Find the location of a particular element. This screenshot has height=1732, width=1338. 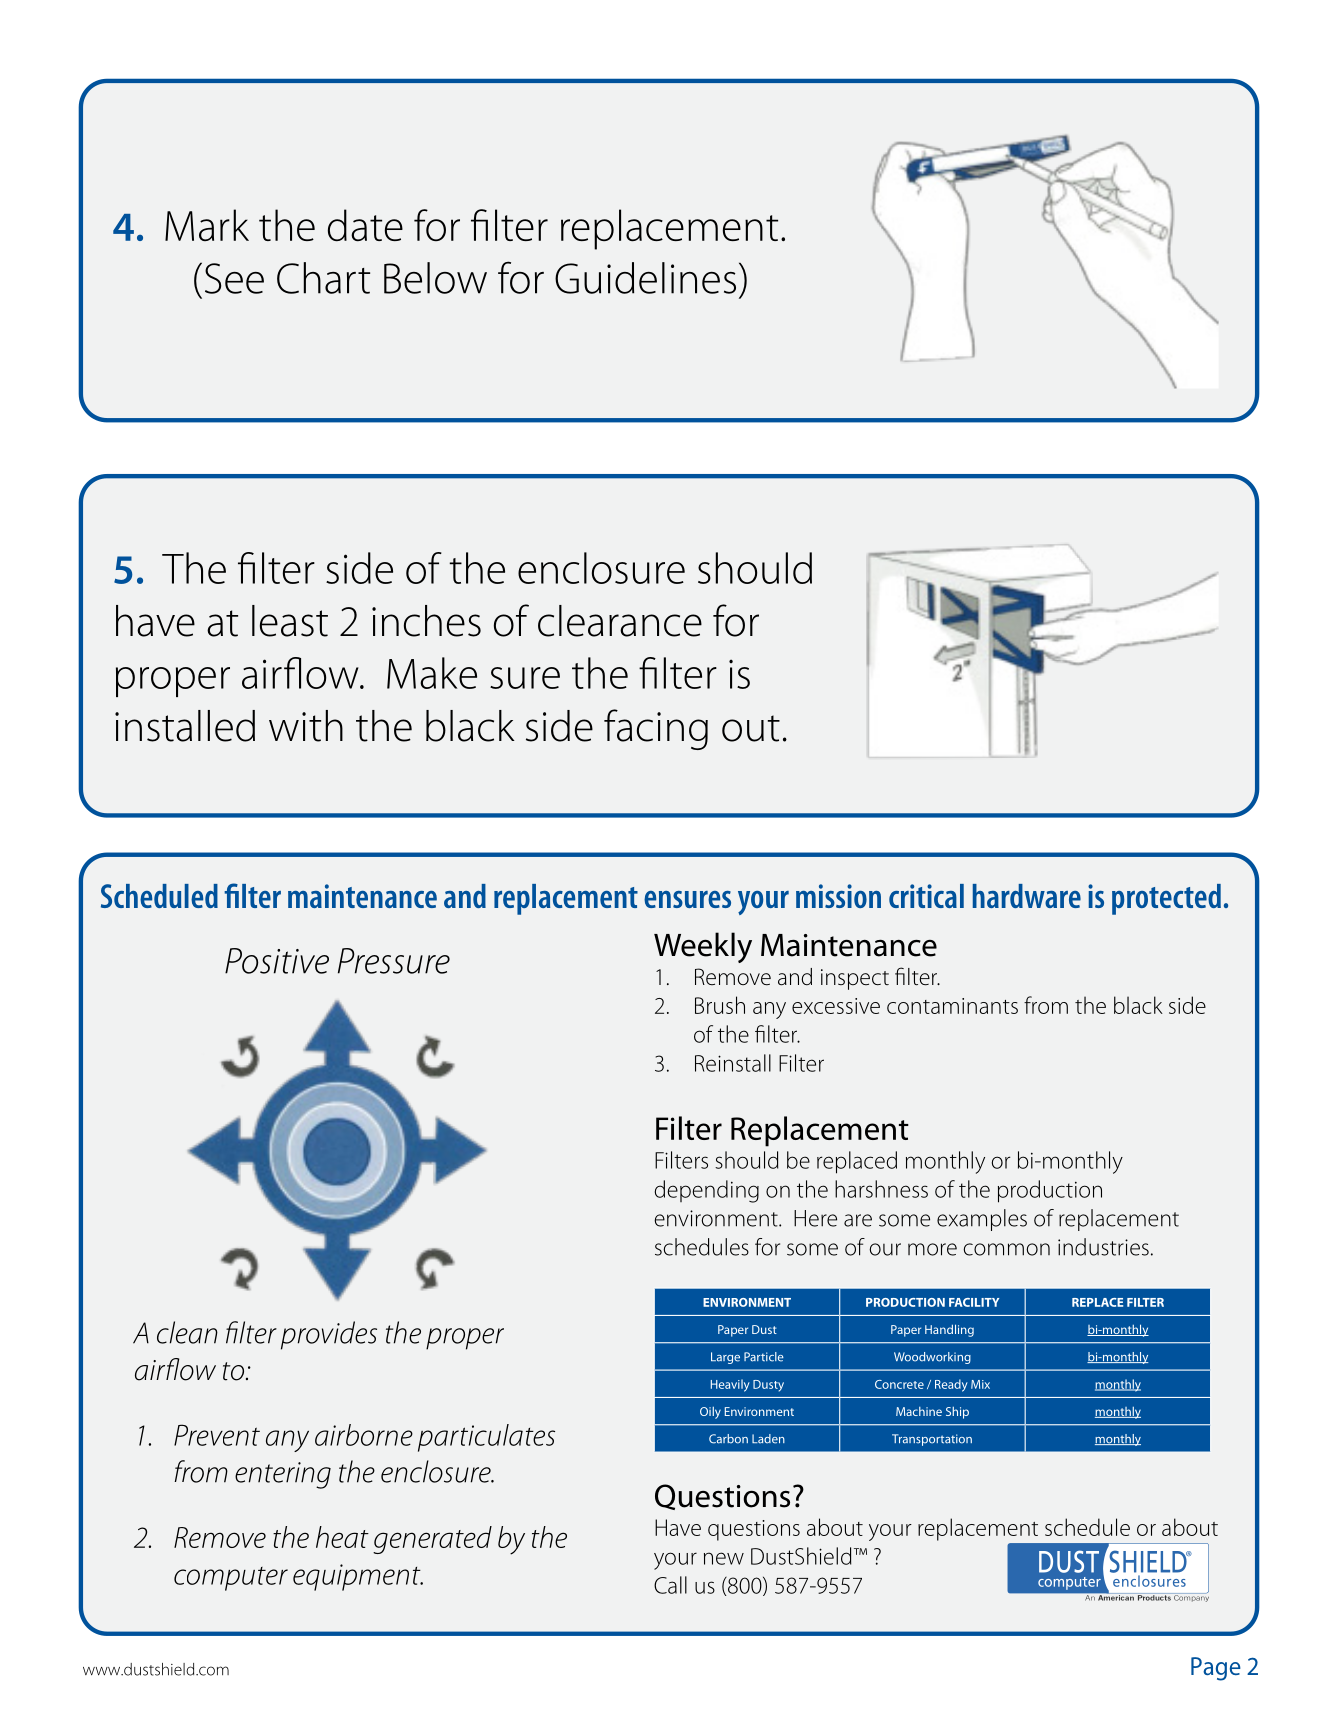

equipment is located at coordinates (358, 1577).
